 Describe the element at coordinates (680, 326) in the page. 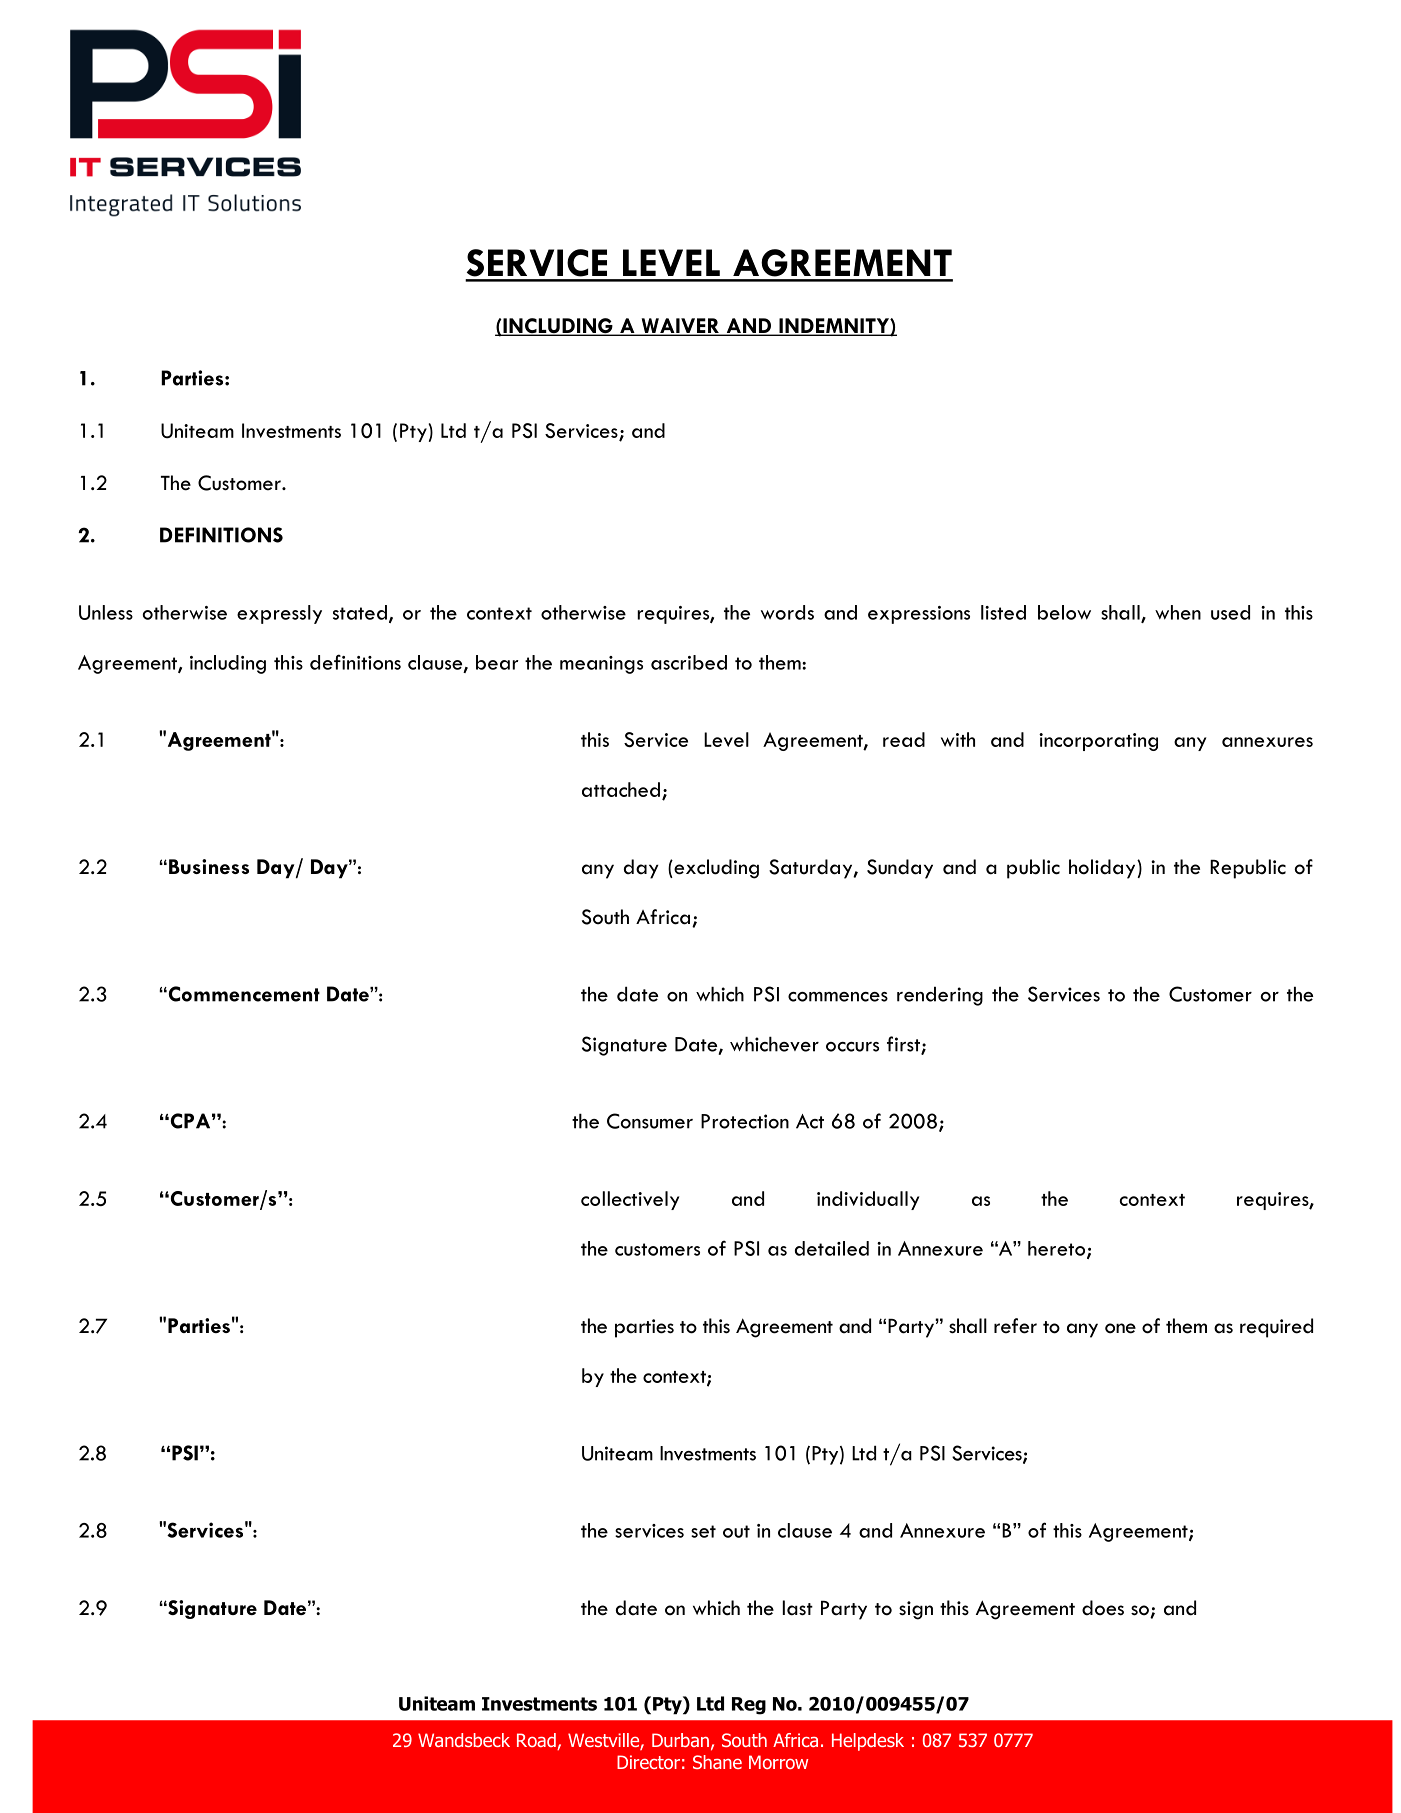

I see `WAIVER` at that location.
